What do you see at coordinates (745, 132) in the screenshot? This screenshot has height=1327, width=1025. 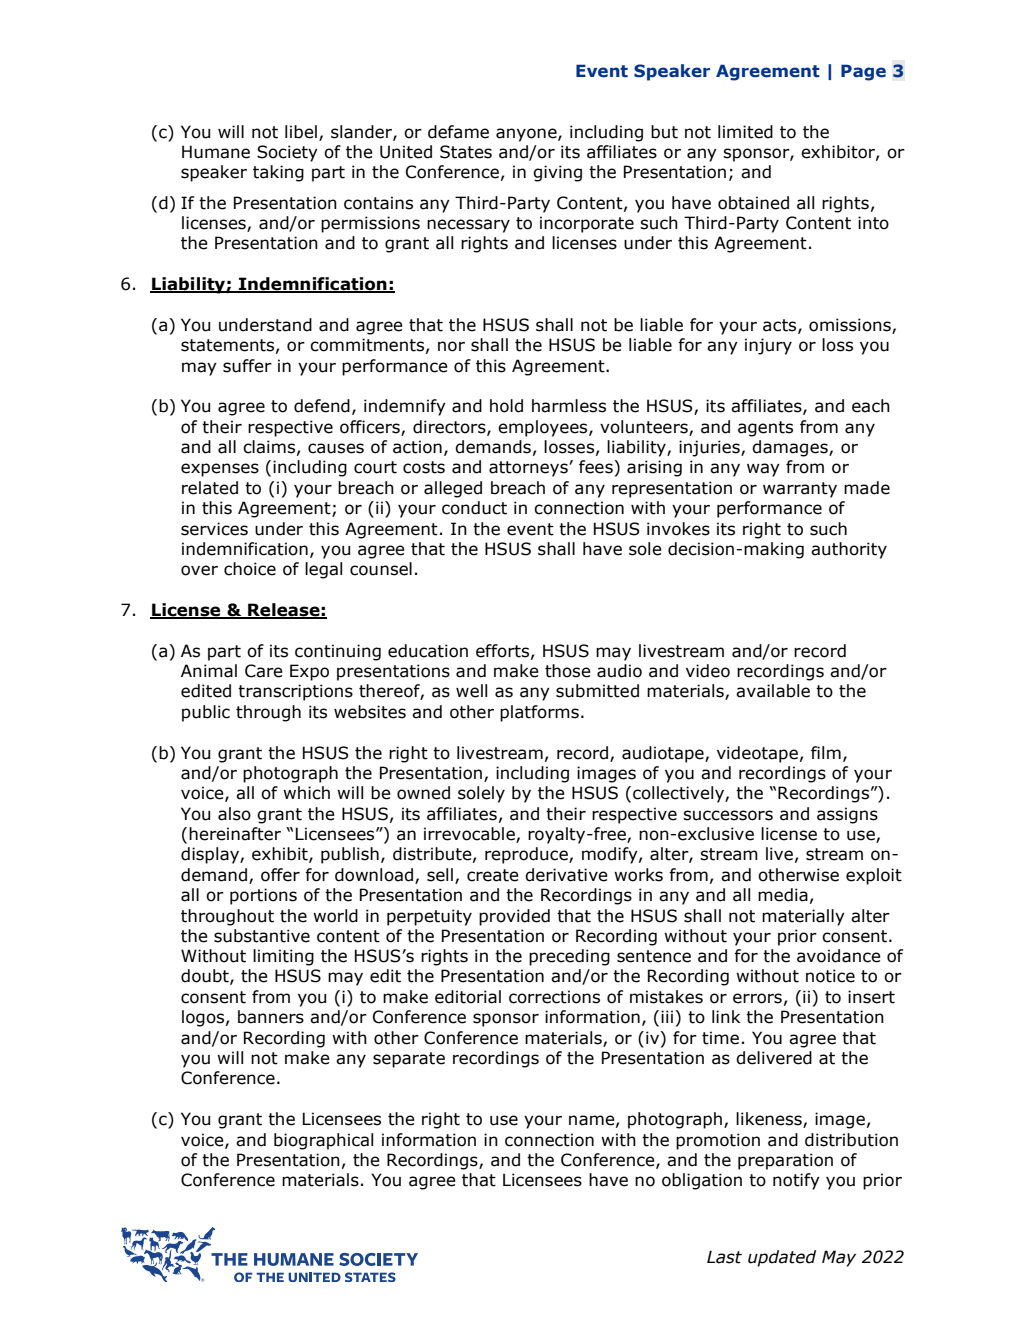 I see `limited` at bounding box center [745, 132].
